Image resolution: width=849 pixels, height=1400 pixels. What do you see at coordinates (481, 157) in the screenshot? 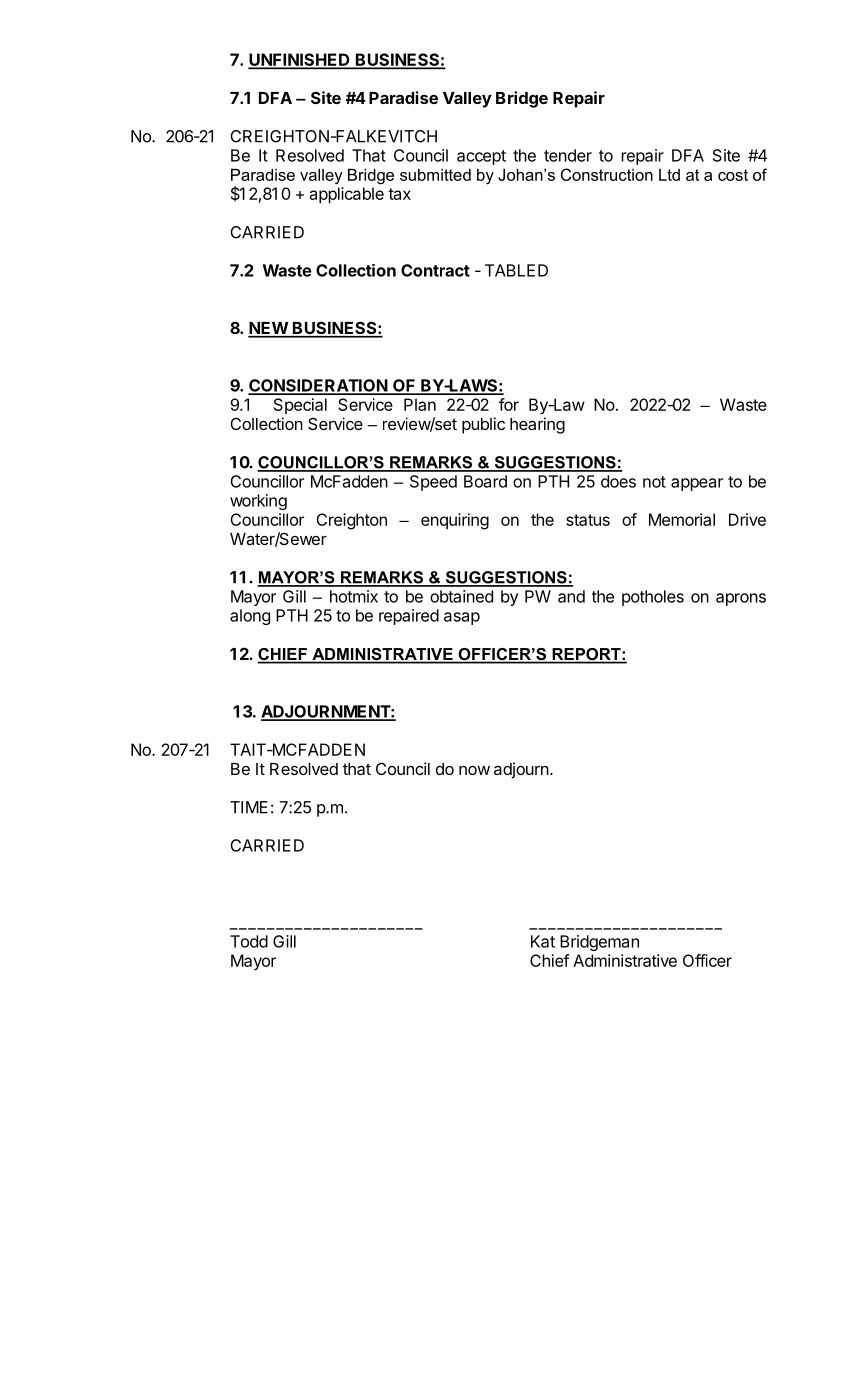
I see `accept` at bounding box center [481, 157].
